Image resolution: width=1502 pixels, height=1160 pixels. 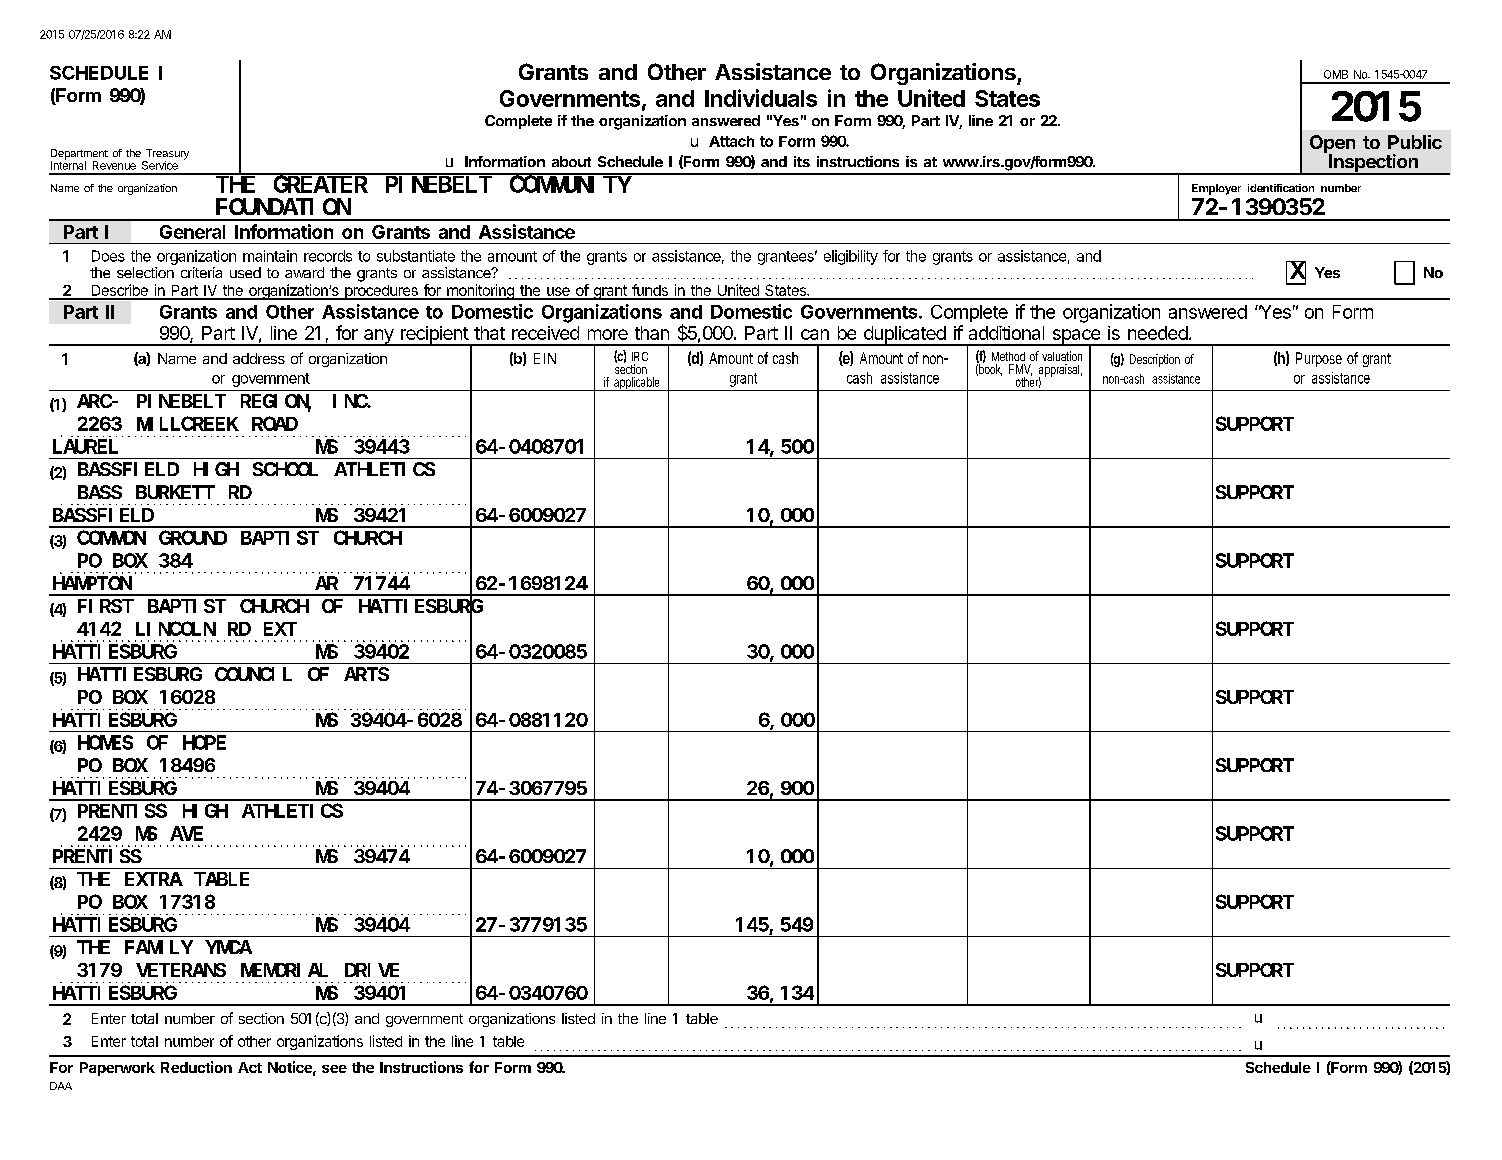 I want to click on MILLCREEK, so click(x=188, y=424).
